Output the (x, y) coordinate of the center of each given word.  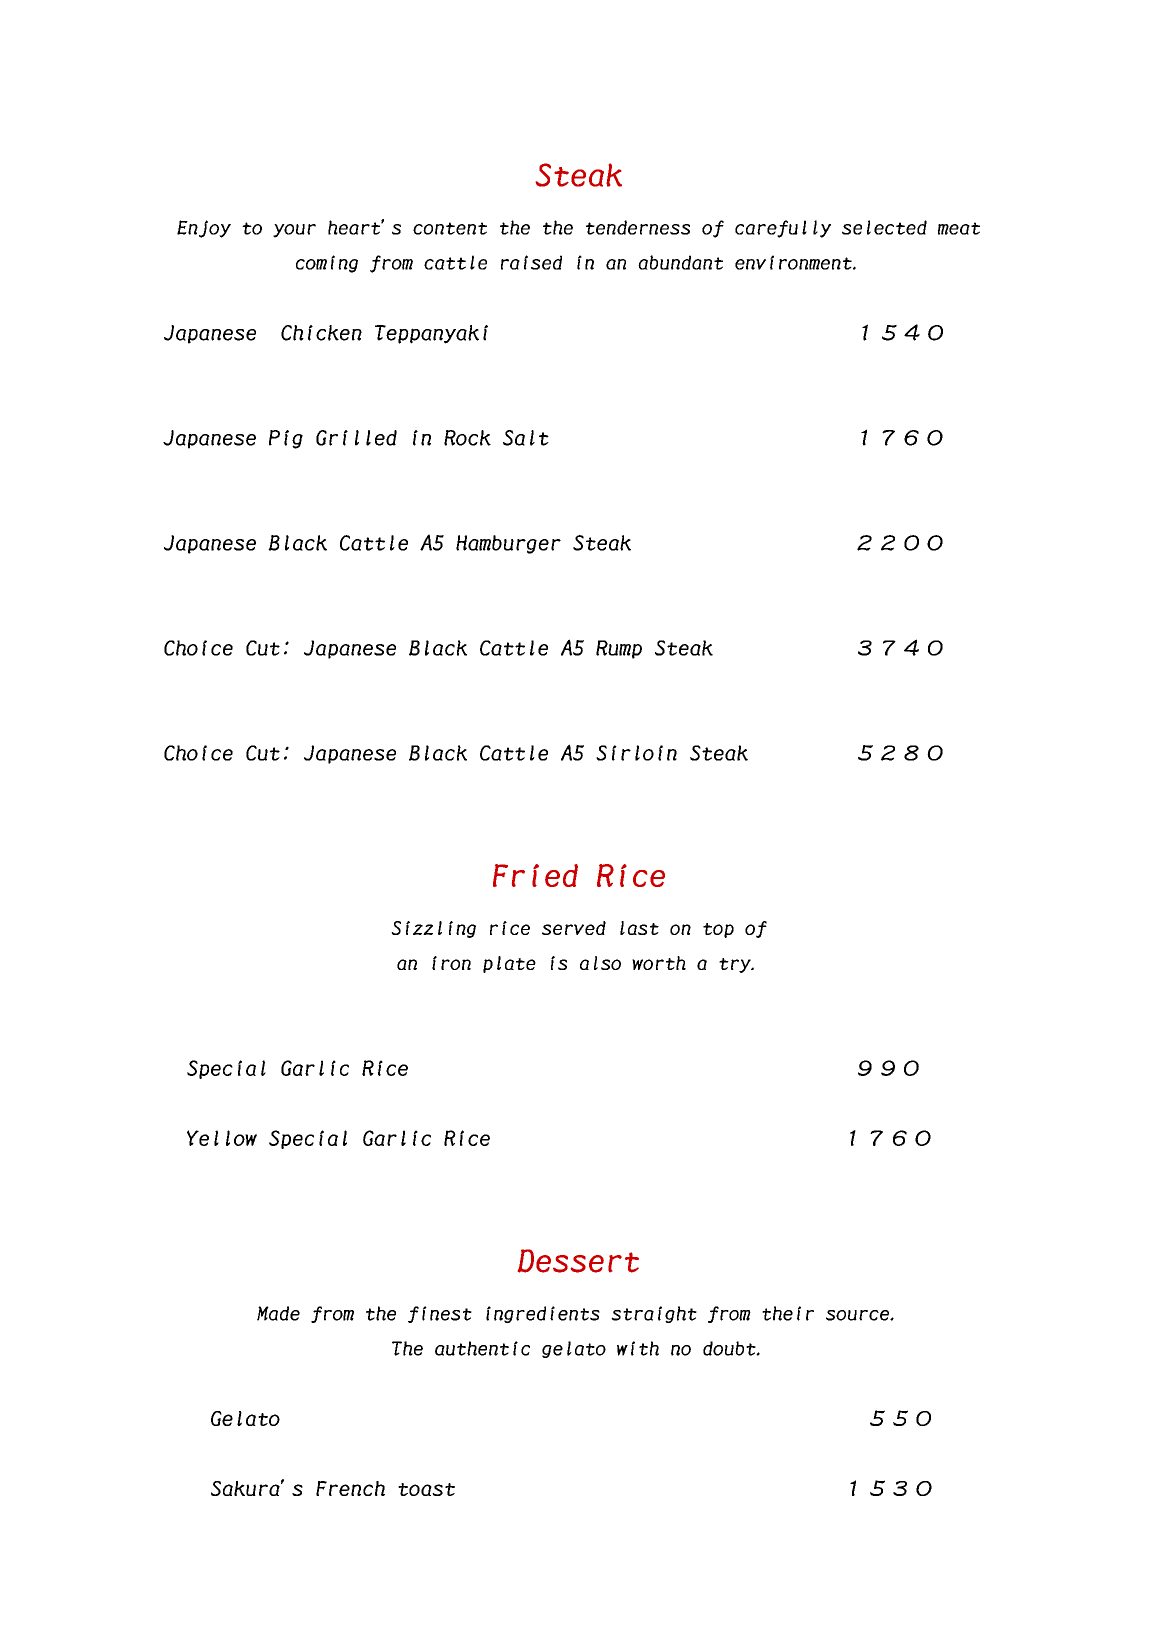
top (718, 930)
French (350, 1488)
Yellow (222, 1138)
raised (531, 262)
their (788, 1313)
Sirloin (636, 753)
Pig (286, 439)
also (600, 963)
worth (659, 963)
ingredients (543, 1314)
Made (278, 1313)
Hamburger (508, 544)
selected (884, 227)
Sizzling (433, 929)
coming (327, 264)
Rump (619, 649)
